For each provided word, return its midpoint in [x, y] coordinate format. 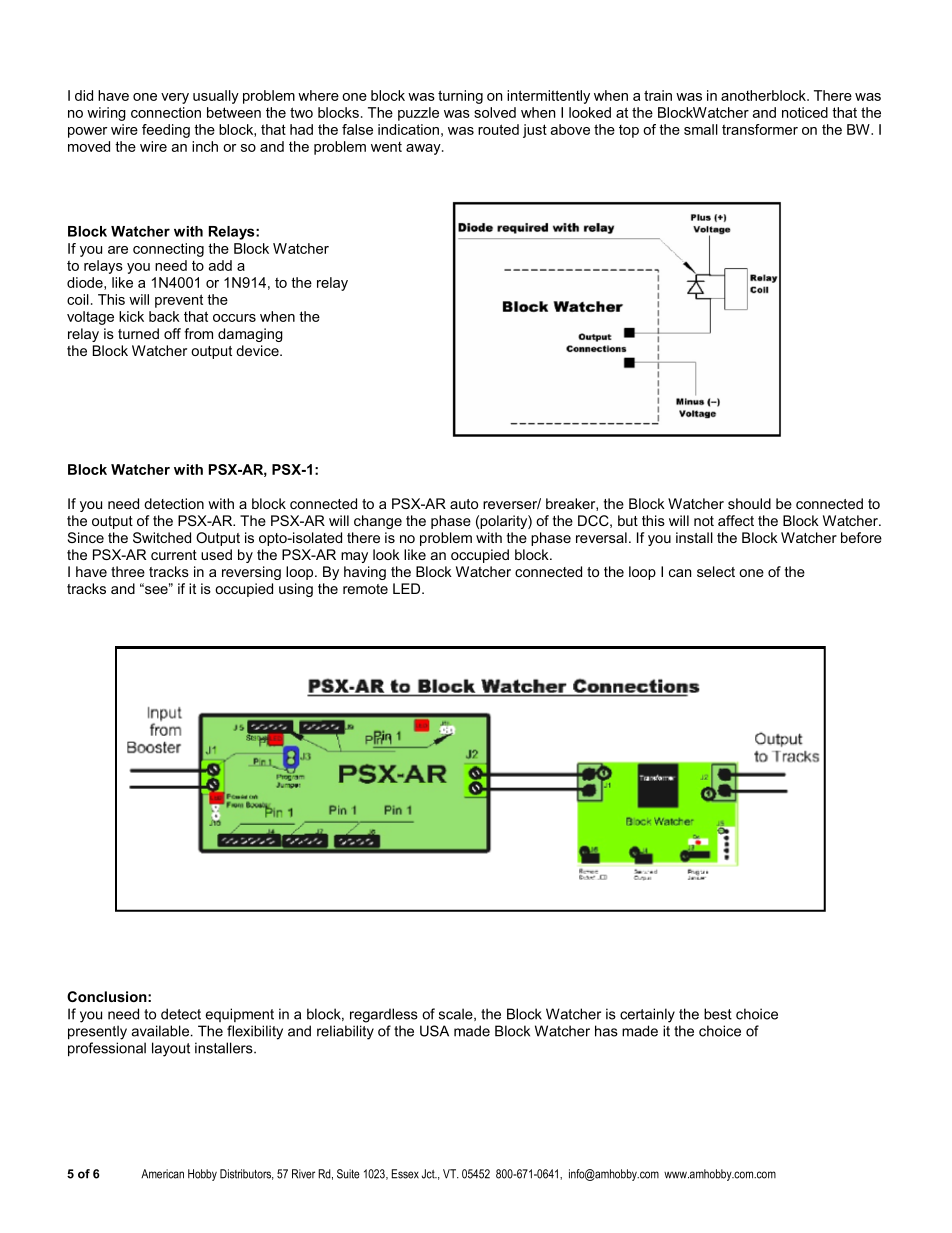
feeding [166, 131]
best [718, 1014]
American [162, 1174]
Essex [405, 1174]
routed [498, 129]
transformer [760, 129]
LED [408, 588]
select [716, 571]
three [128, 571]
